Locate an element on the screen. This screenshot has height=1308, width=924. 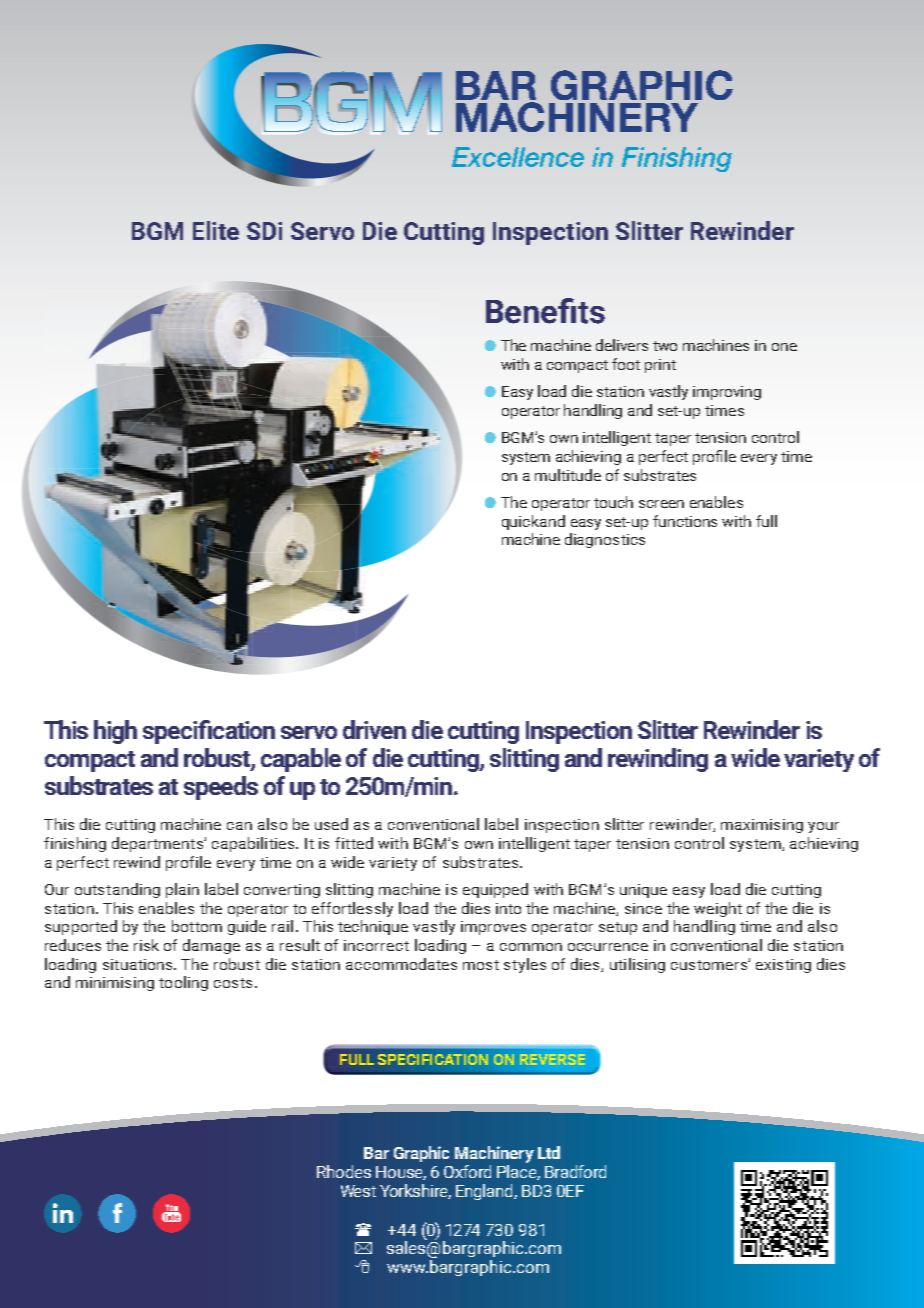
maximising is located at coordinates (762, 826).
